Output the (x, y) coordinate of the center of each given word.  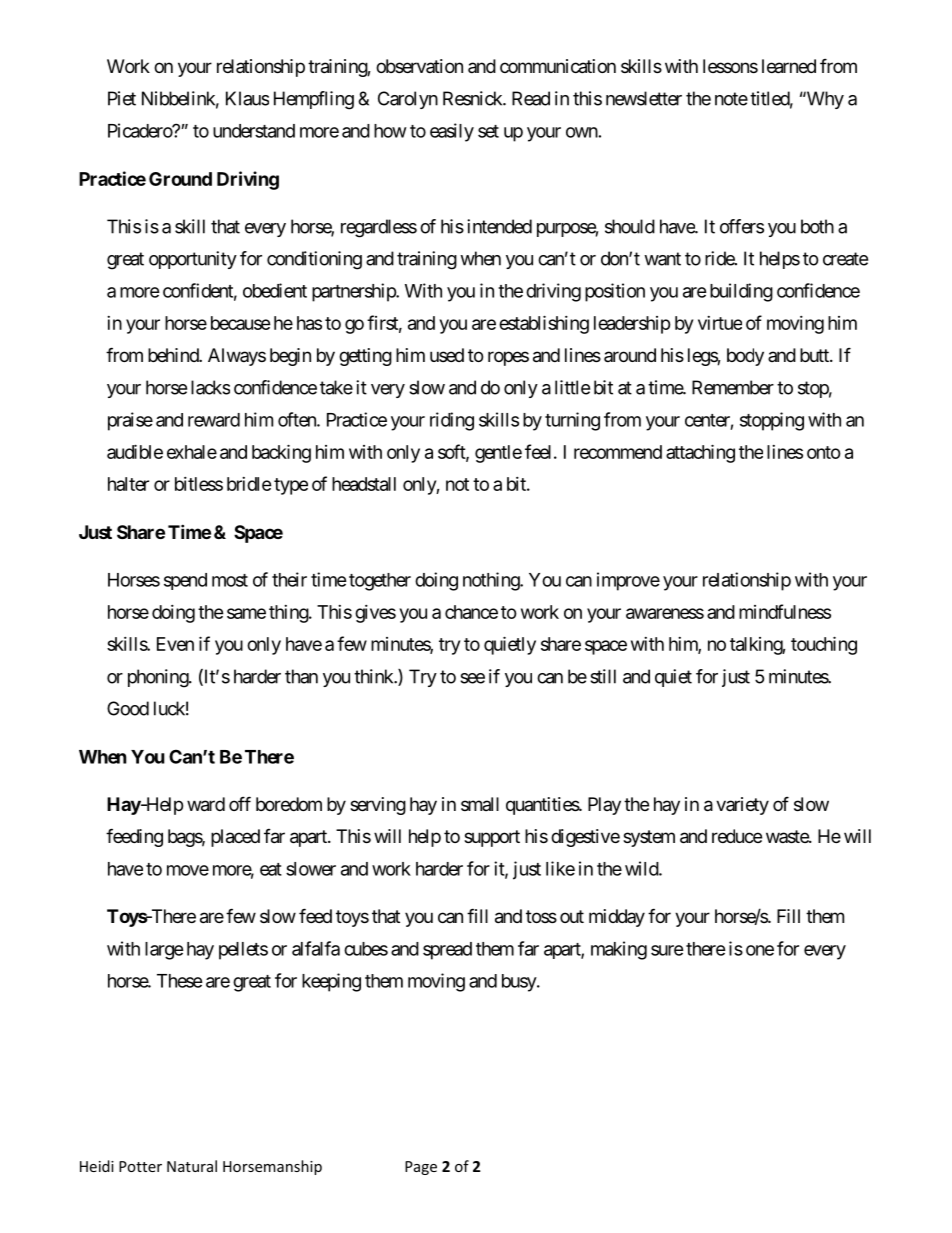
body (745, 357)
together (380, 582)
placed (235, 838)
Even (175, 644)
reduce (737, 836)
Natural (192, 1166)
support (492, 838)
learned (789, 66)
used (447, 355)
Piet (122, 98)
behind (174, 355)
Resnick (473, 98)
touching (824, 645)
